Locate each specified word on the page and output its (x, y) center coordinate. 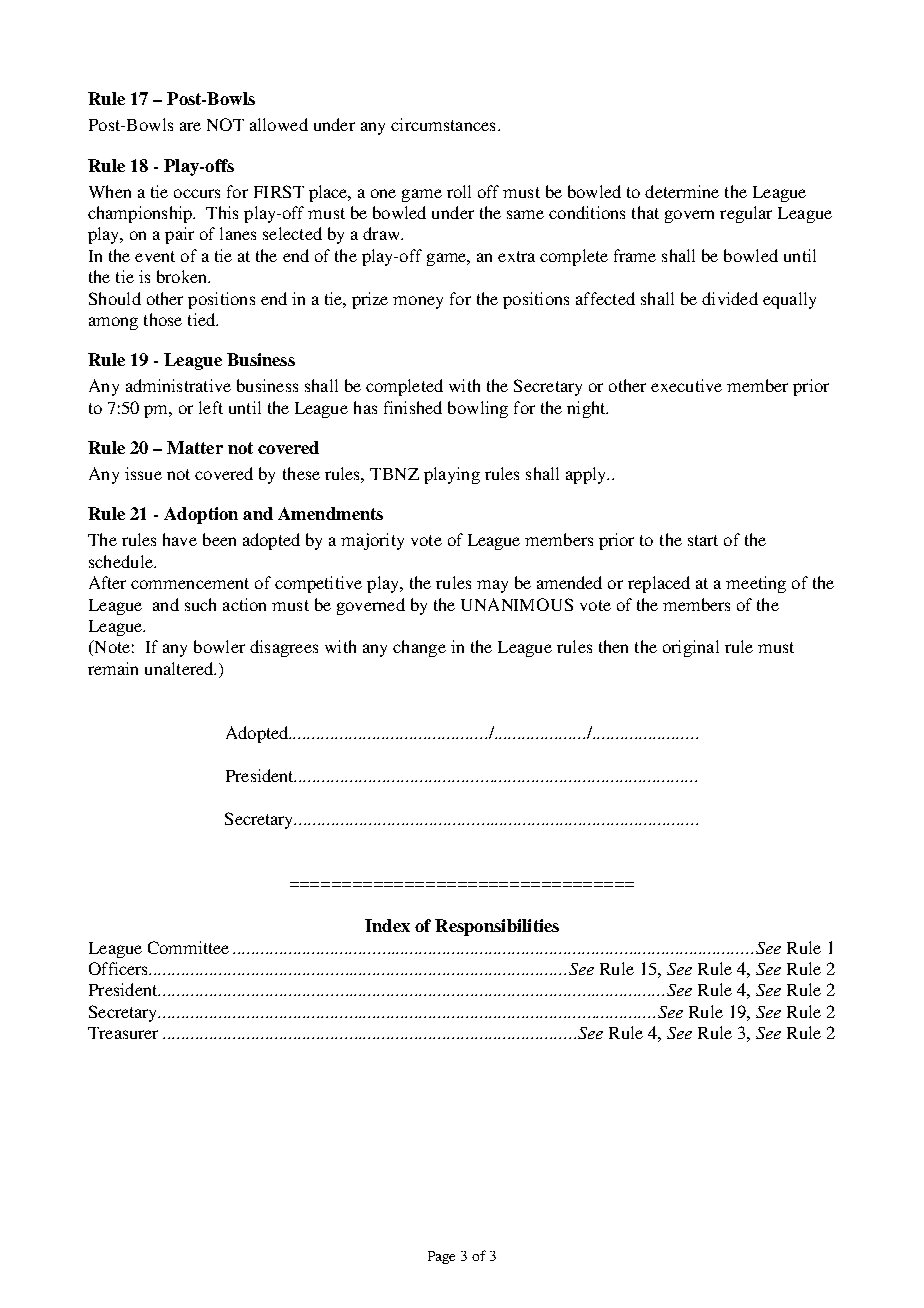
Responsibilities (497, 927)
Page (441, 1257)
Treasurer (123, 1033)
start (703, 540)
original (691, 648)
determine (682, 191)
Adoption (201, 515)
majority (372, 541)
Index (387, 925)
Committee (188, 947)
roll (459, 191)
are (190, 126)
